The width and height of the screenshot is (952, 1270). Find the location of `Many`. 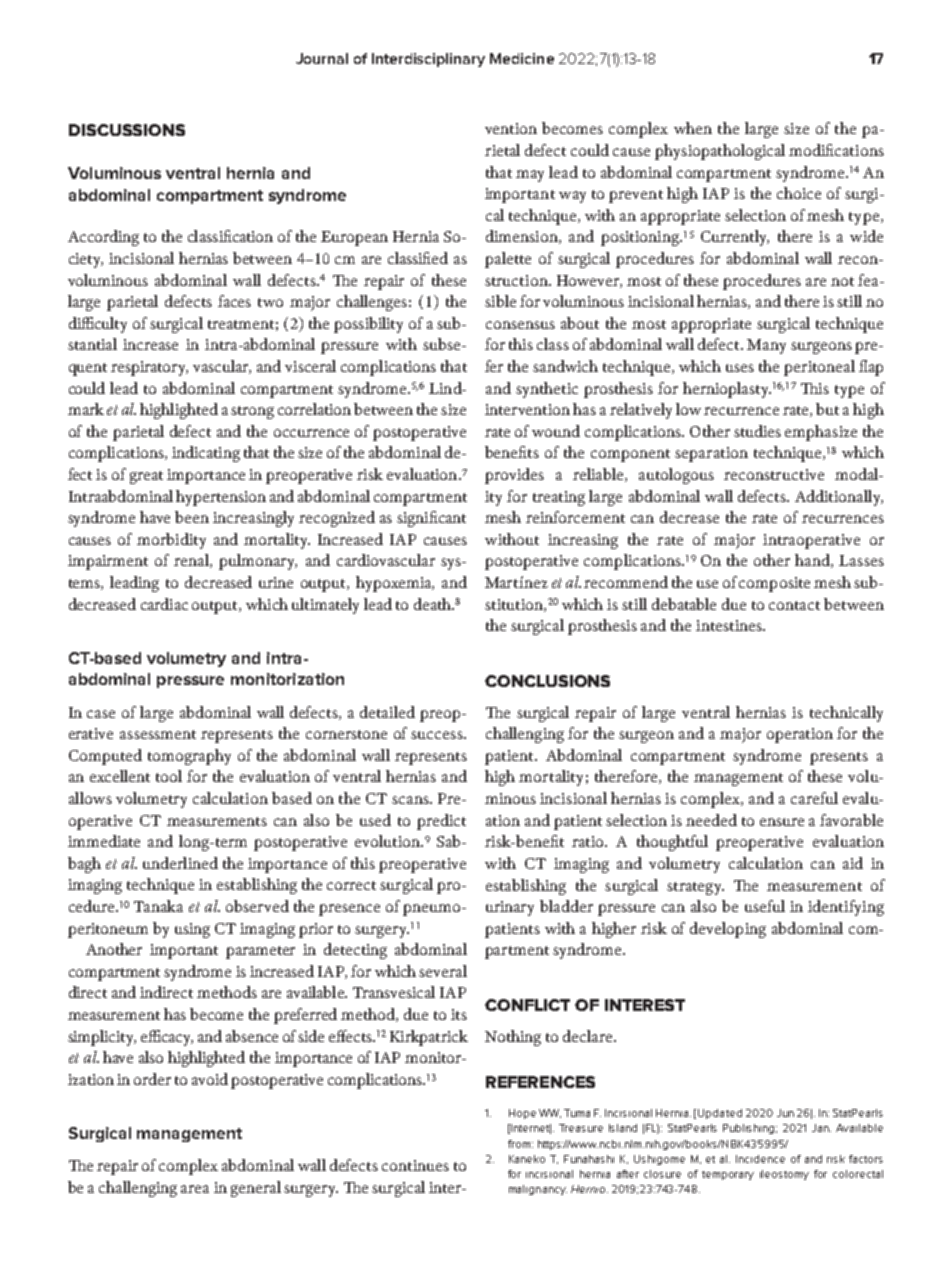

Many is located at coordinates (766, 346).
